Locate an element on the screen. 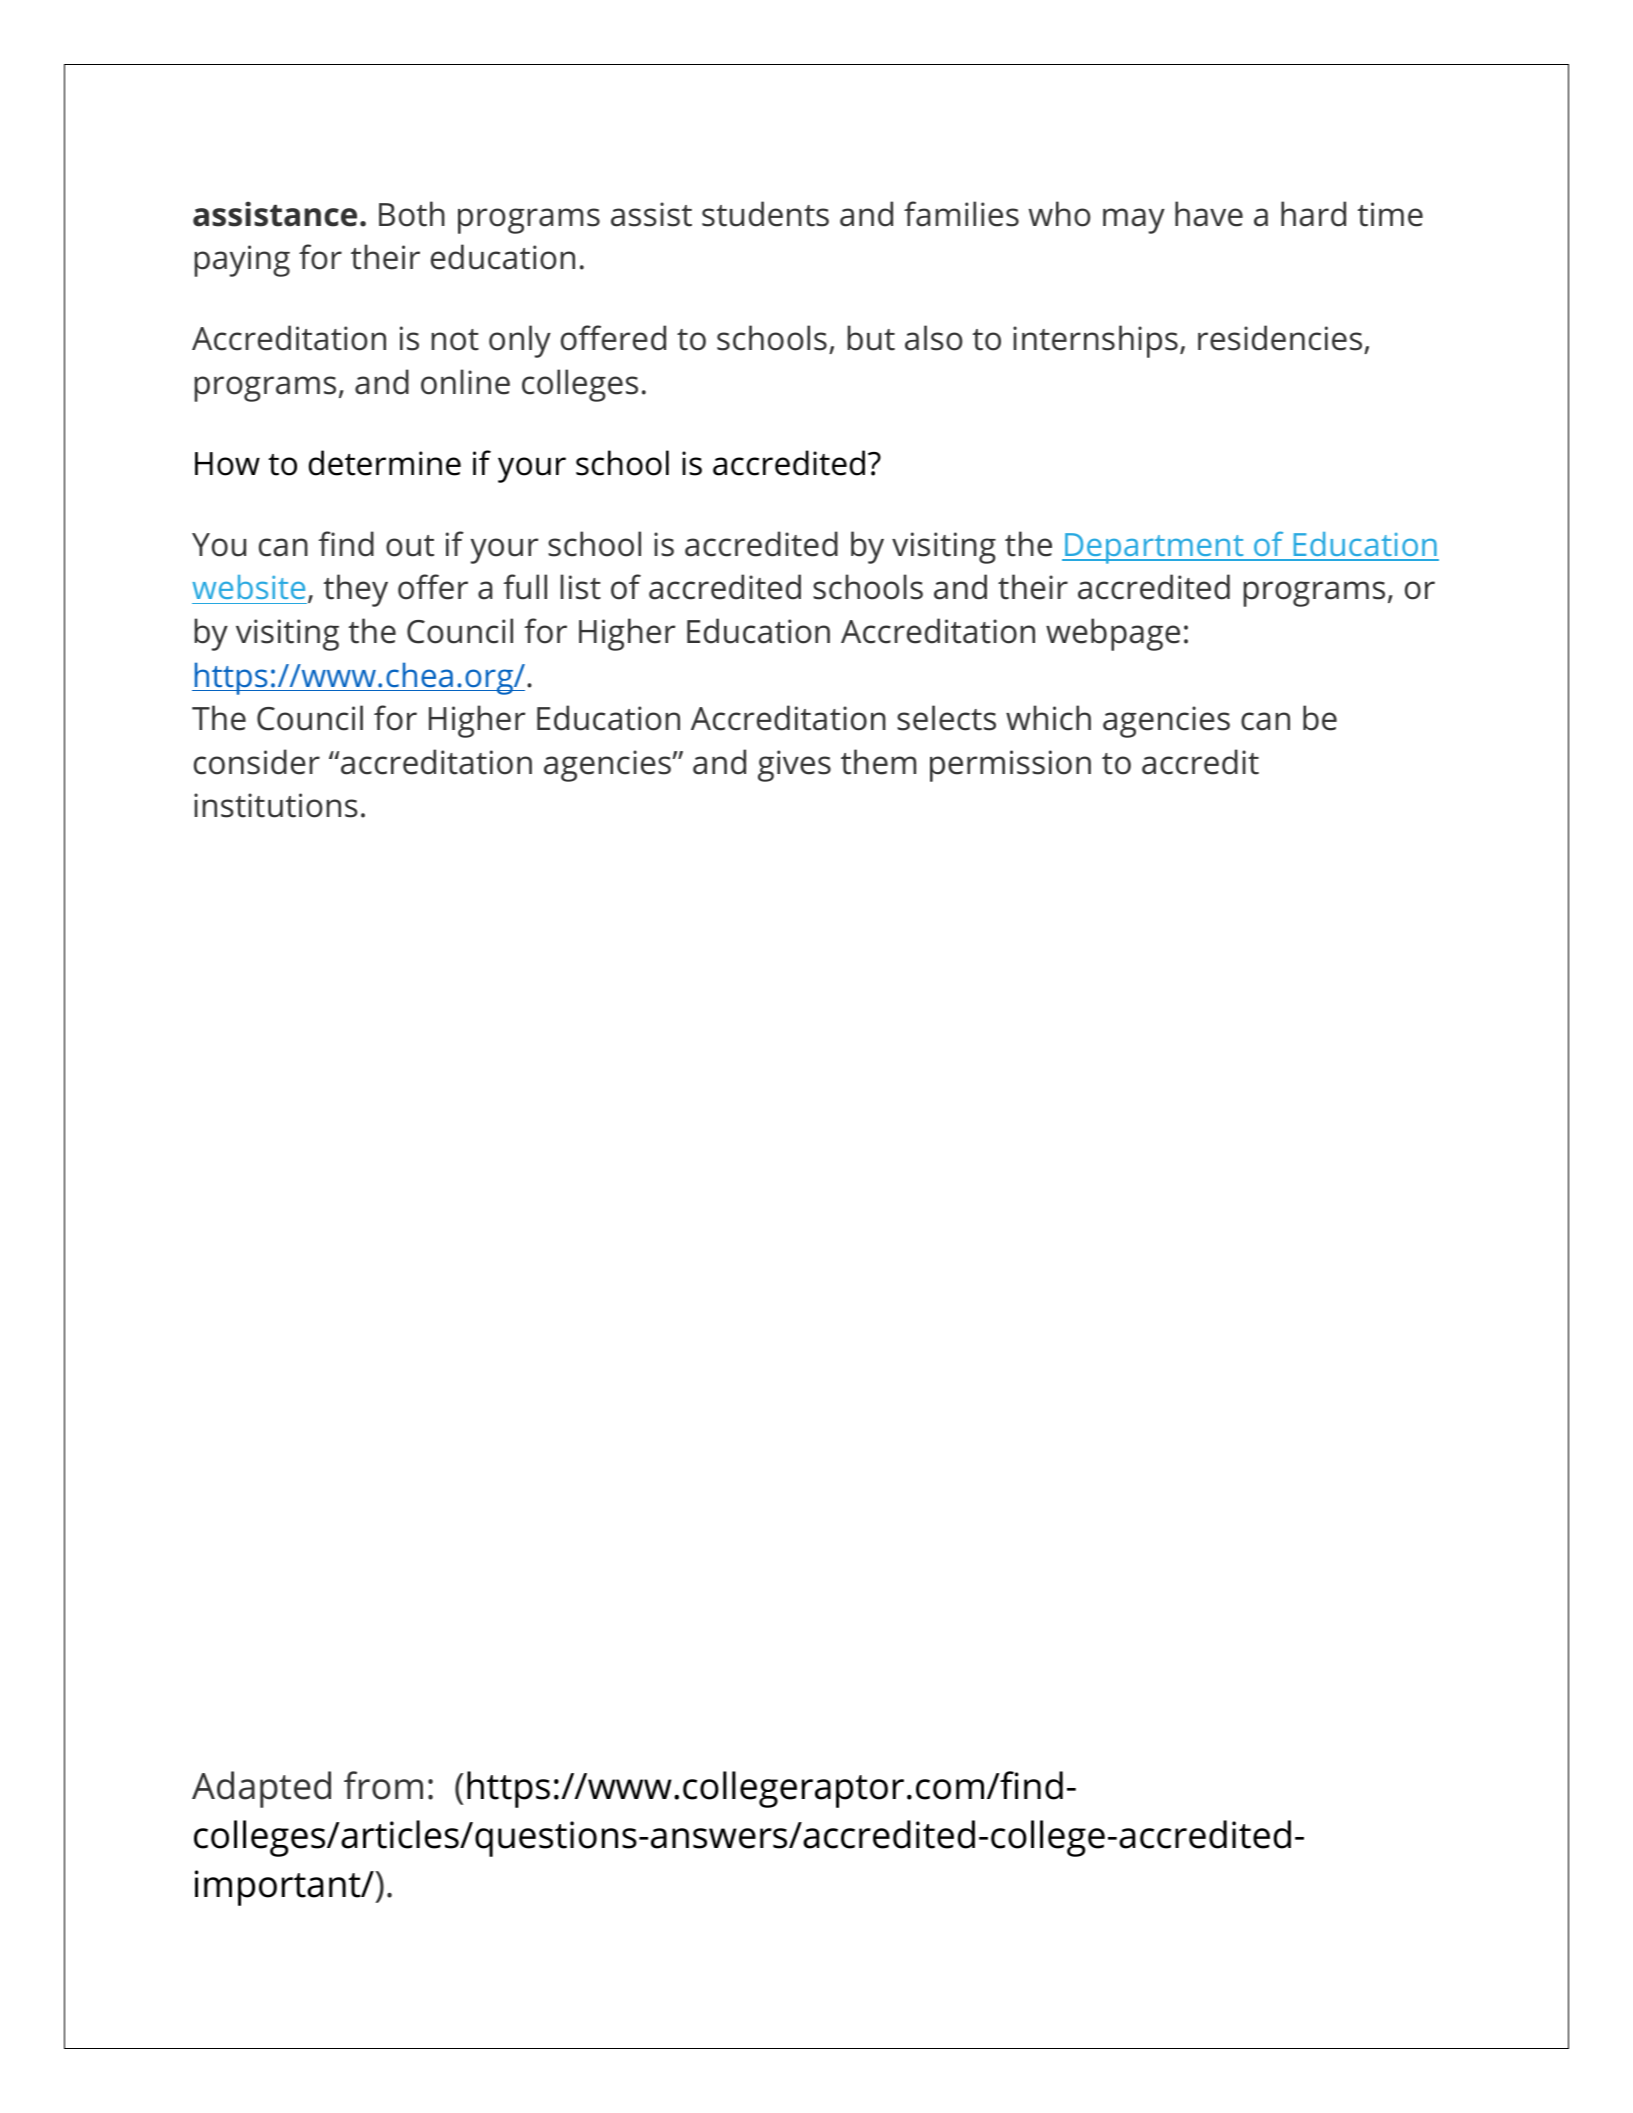  have is located at coordinates (1209, 214).
